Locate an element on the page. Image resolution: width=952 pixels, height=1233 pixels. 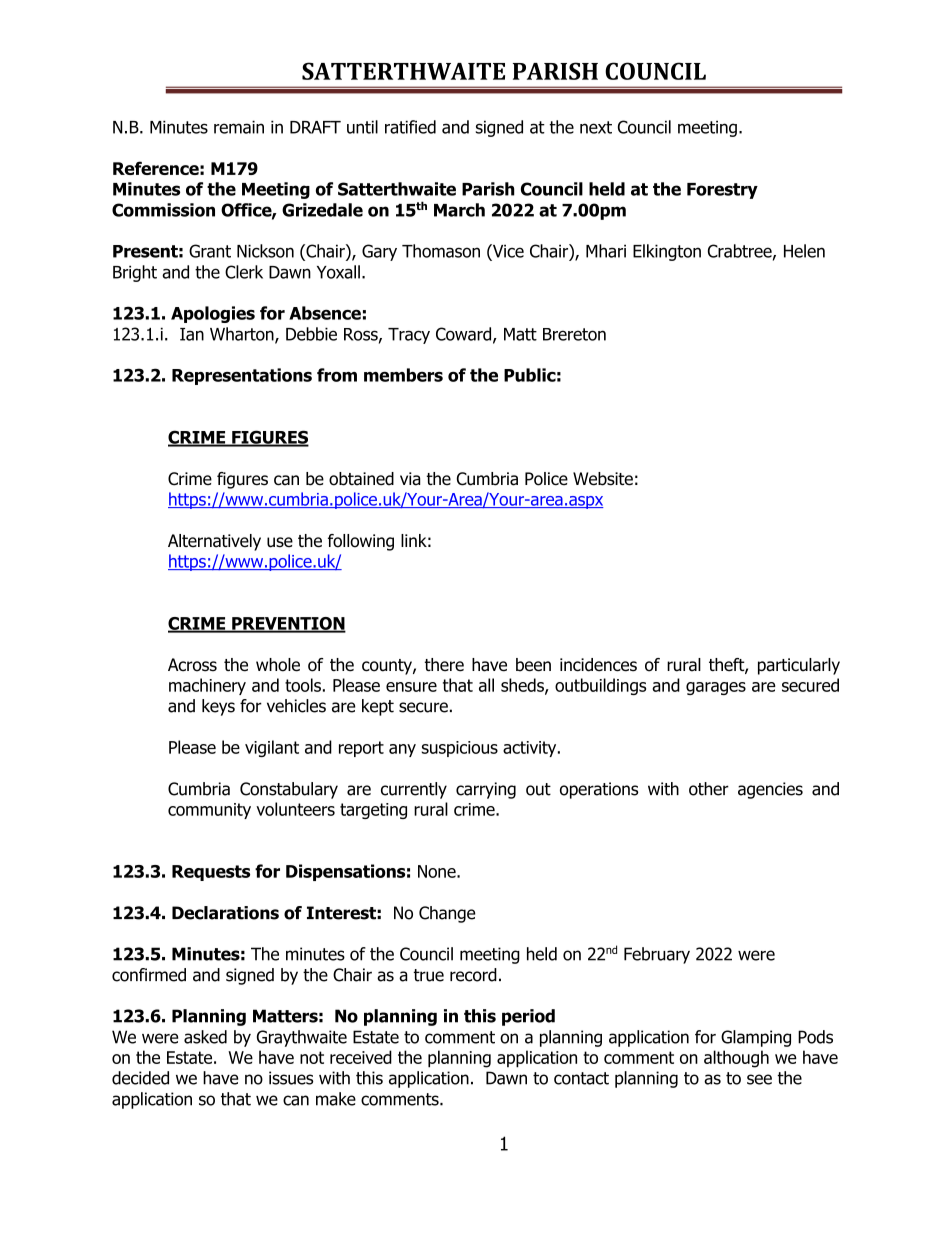
particularly is located at coordinates (799, 666).
